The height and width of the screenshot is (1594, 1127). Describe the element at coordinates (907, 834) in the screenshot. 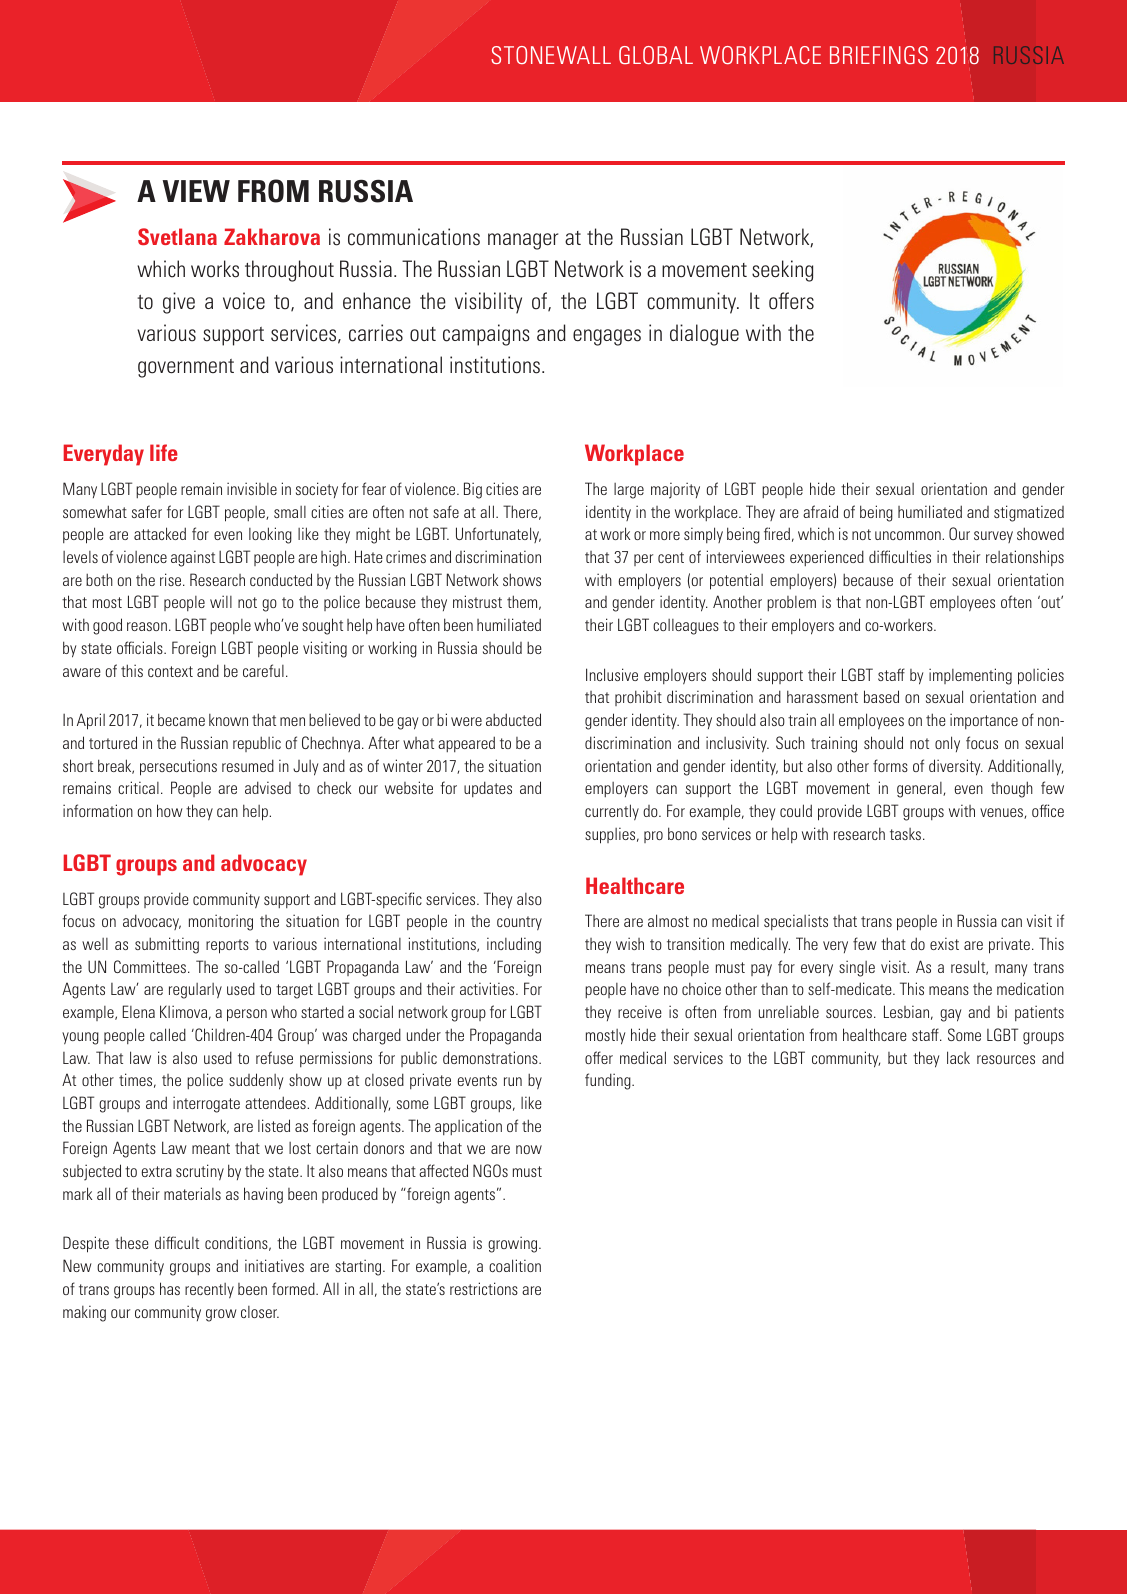

I see `tasks` at that location.
